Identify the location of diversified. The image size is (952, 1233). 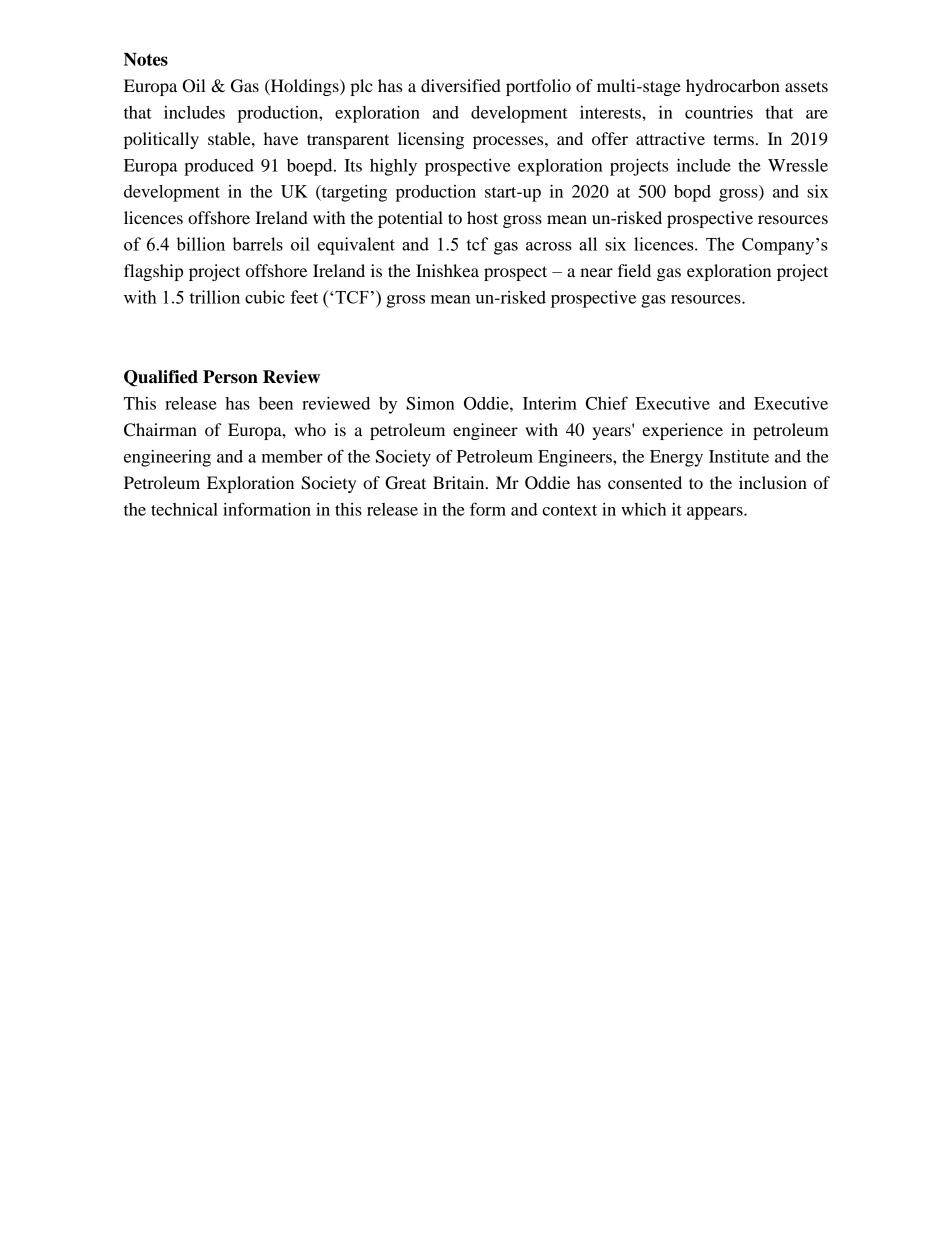
(461, 85).
